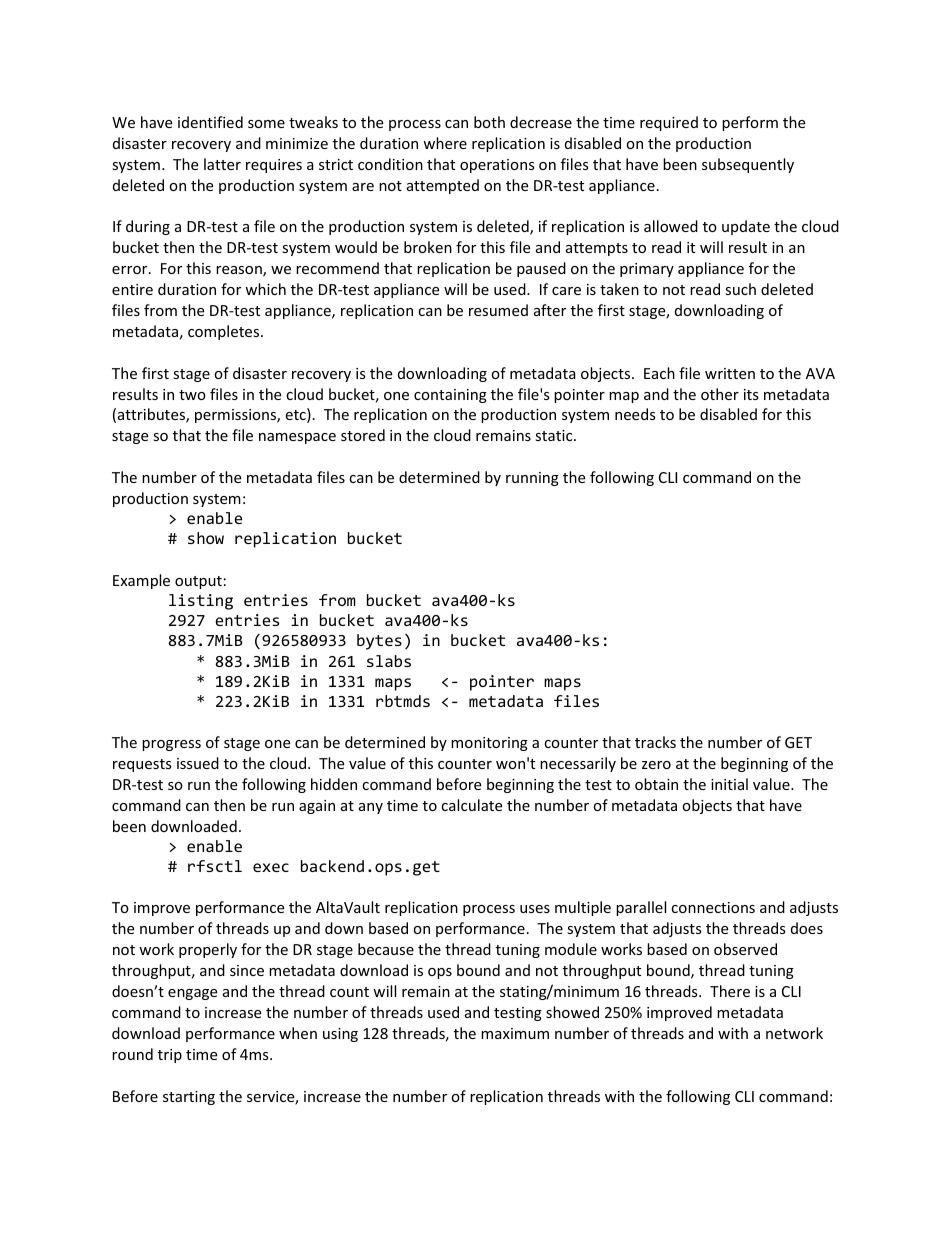  What do you see at coordinates (655, 742) in the document?
I see `tracks` at bounding box center [655, 742].
